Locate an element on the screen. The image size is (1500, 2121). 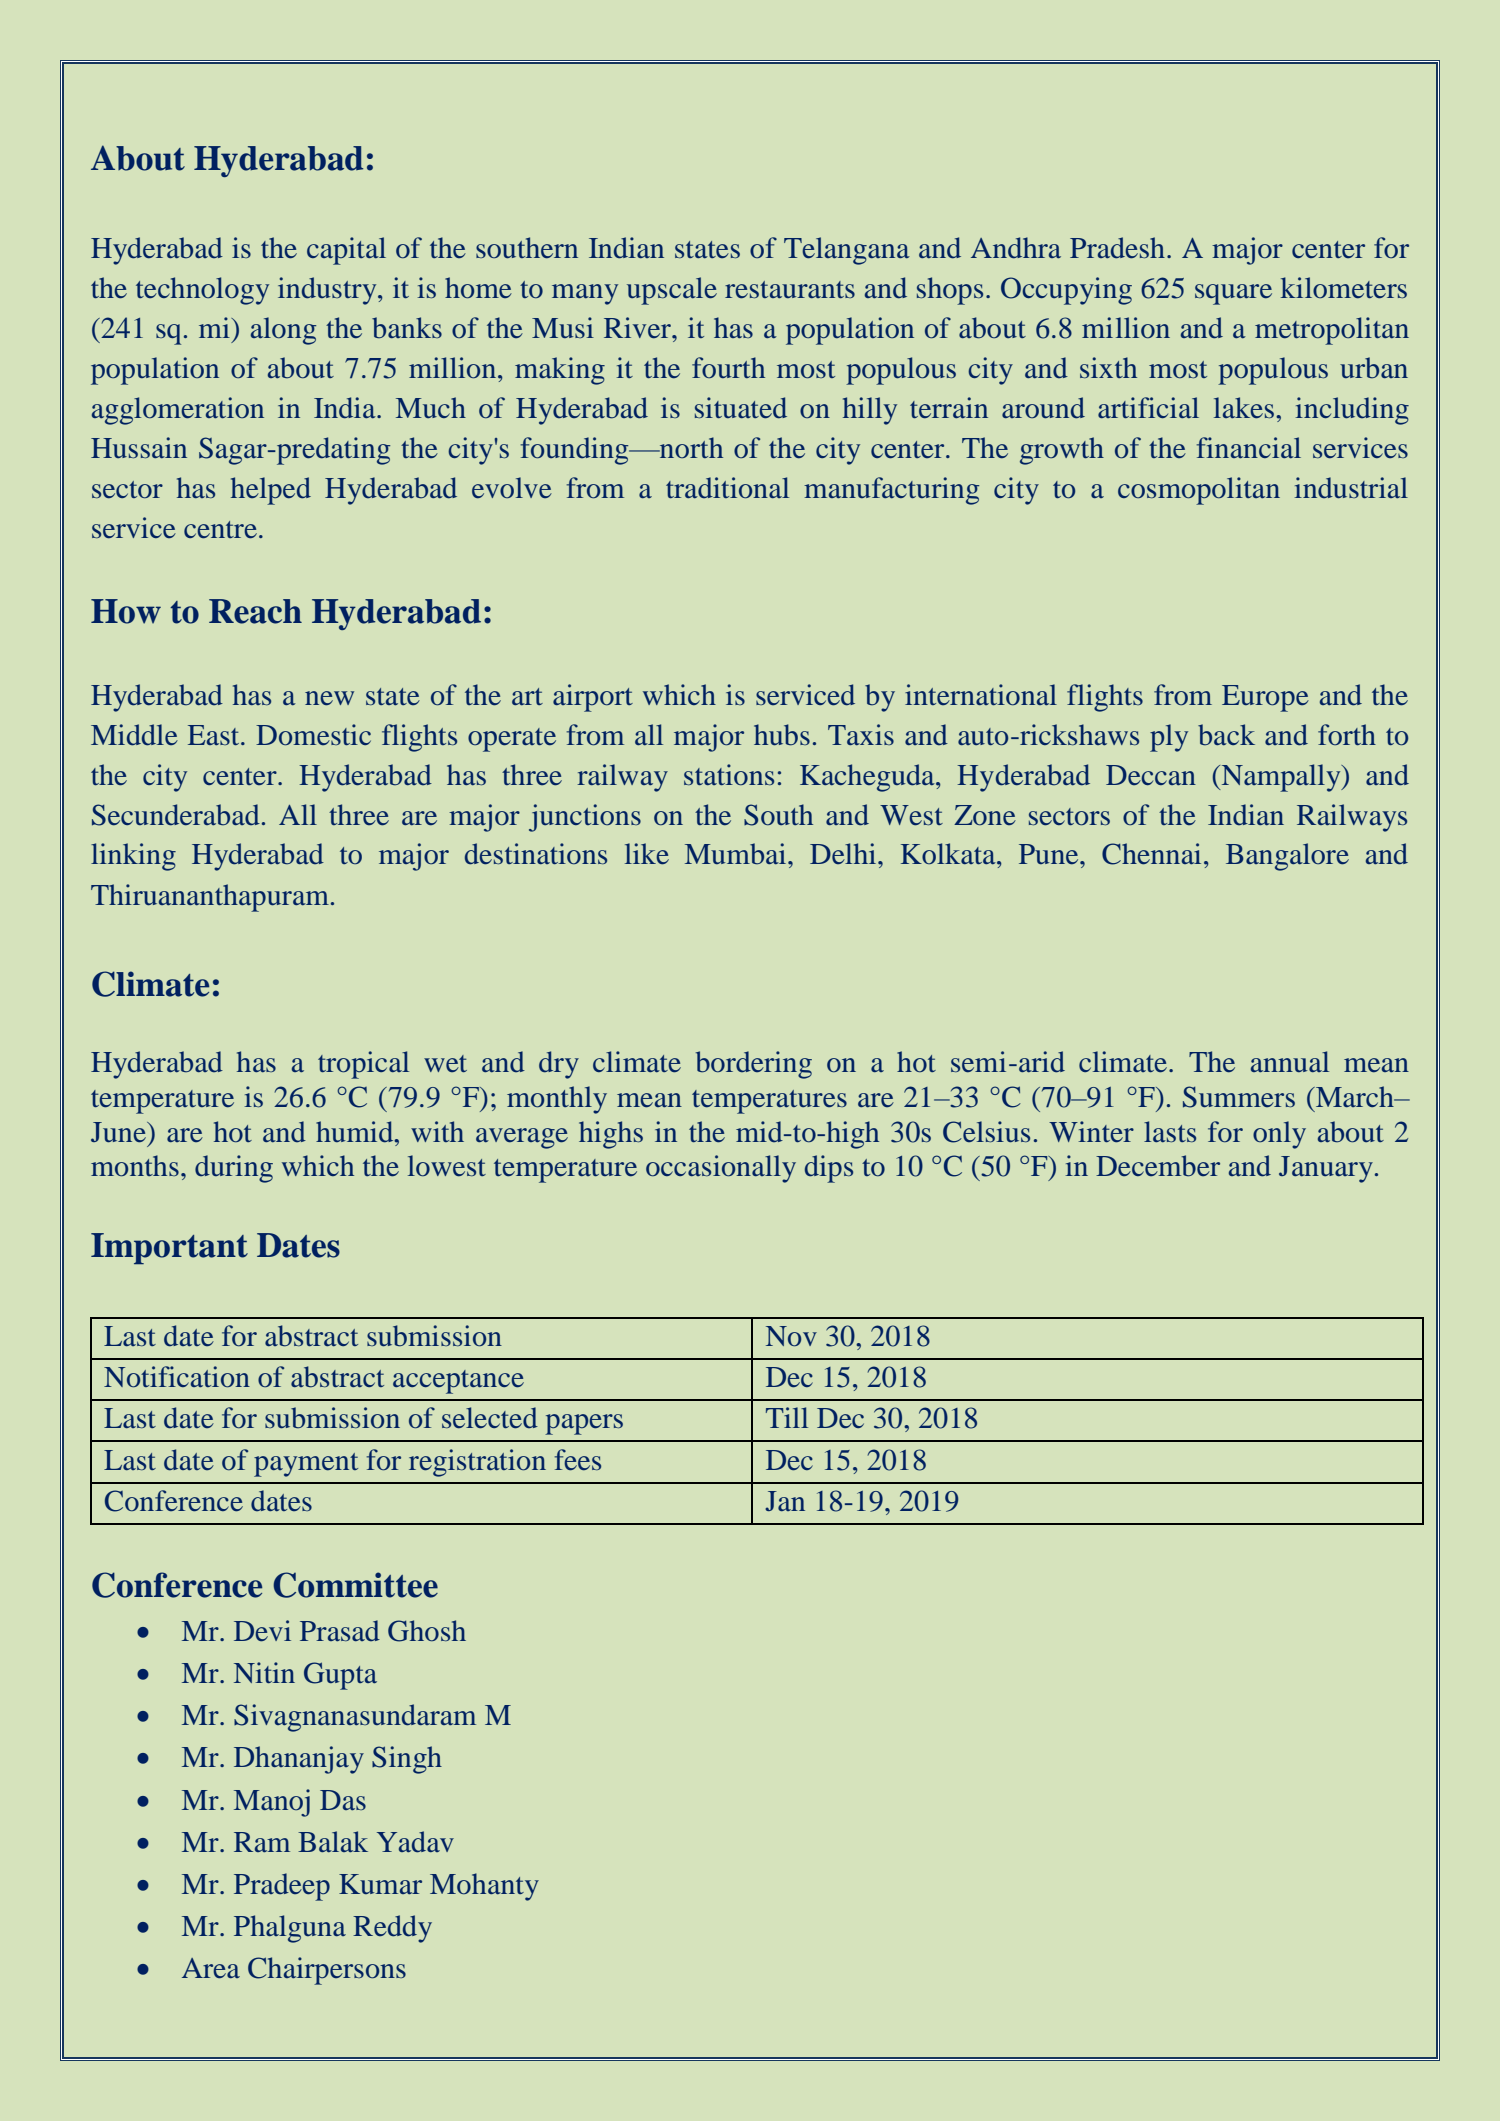
along is located at coordinates (283, 331).
